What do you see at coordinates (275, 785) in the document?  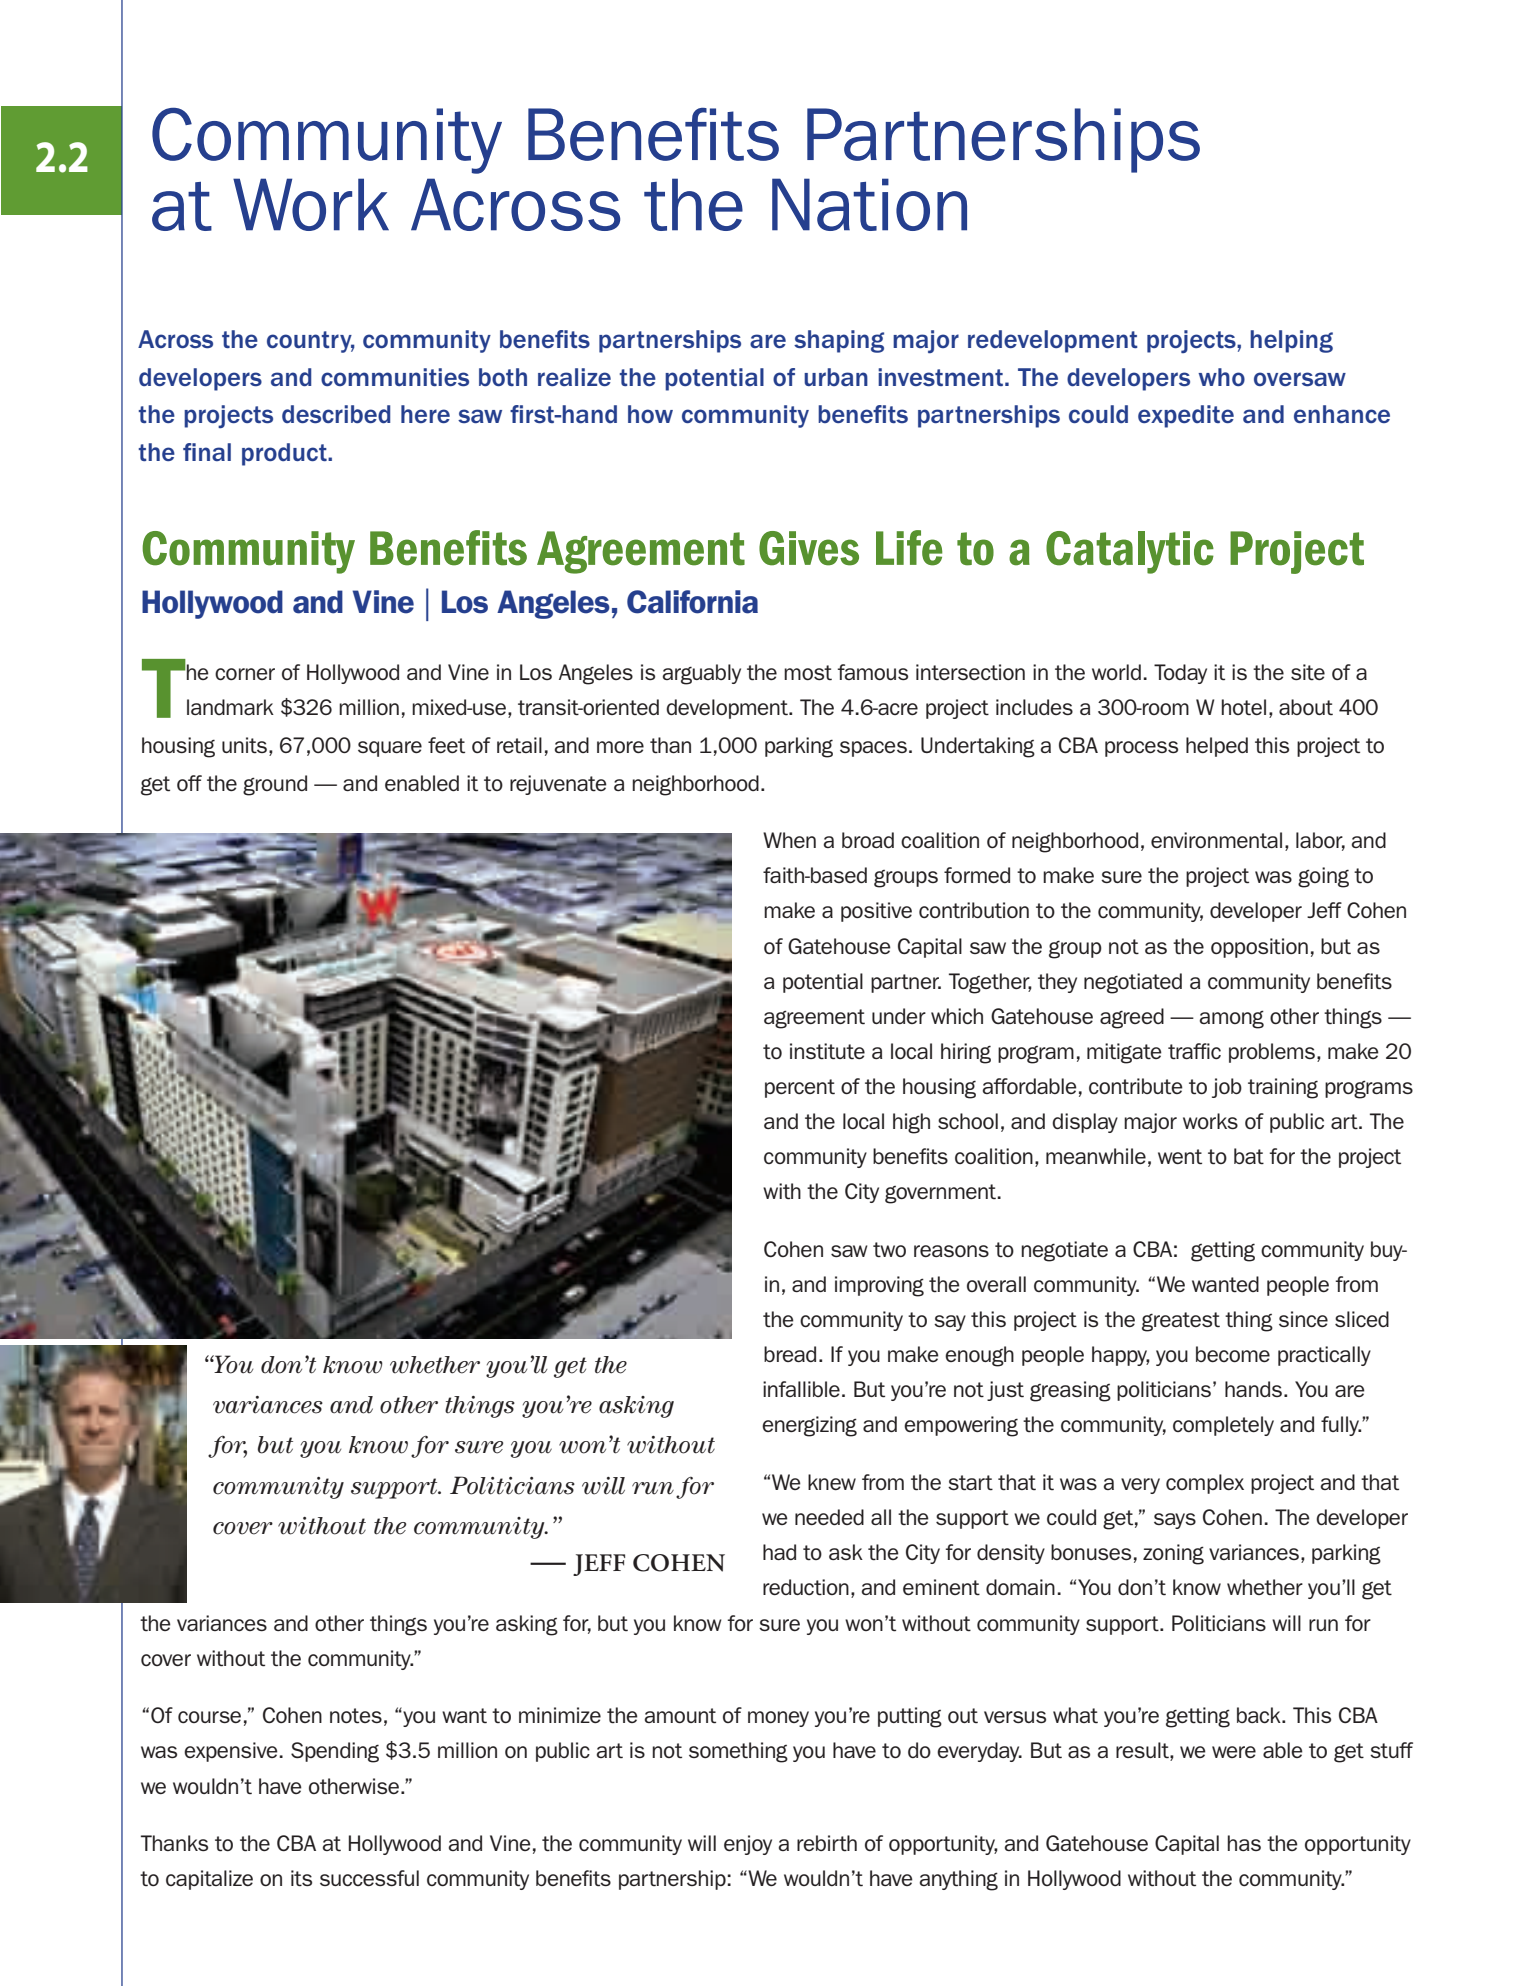 I see `ground` at bounding box center [275, 785].
